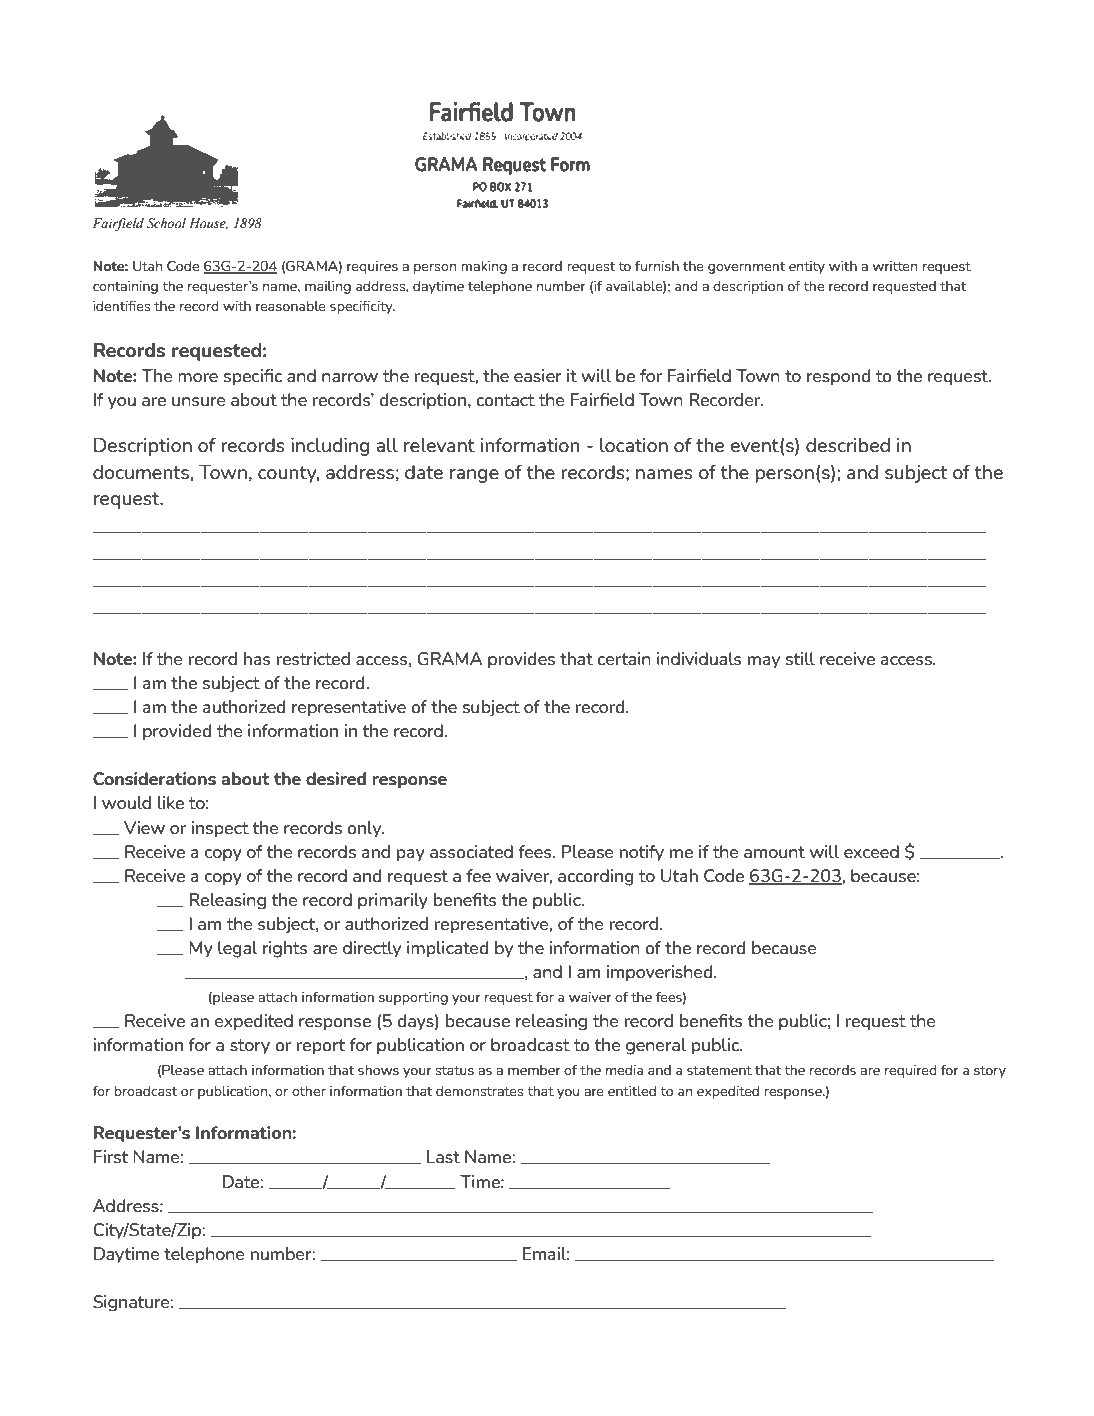 The width and height of the image is (1094, 1416). Describe the element at coordinates (111, 1156) in the image. I see `First` at that location.
